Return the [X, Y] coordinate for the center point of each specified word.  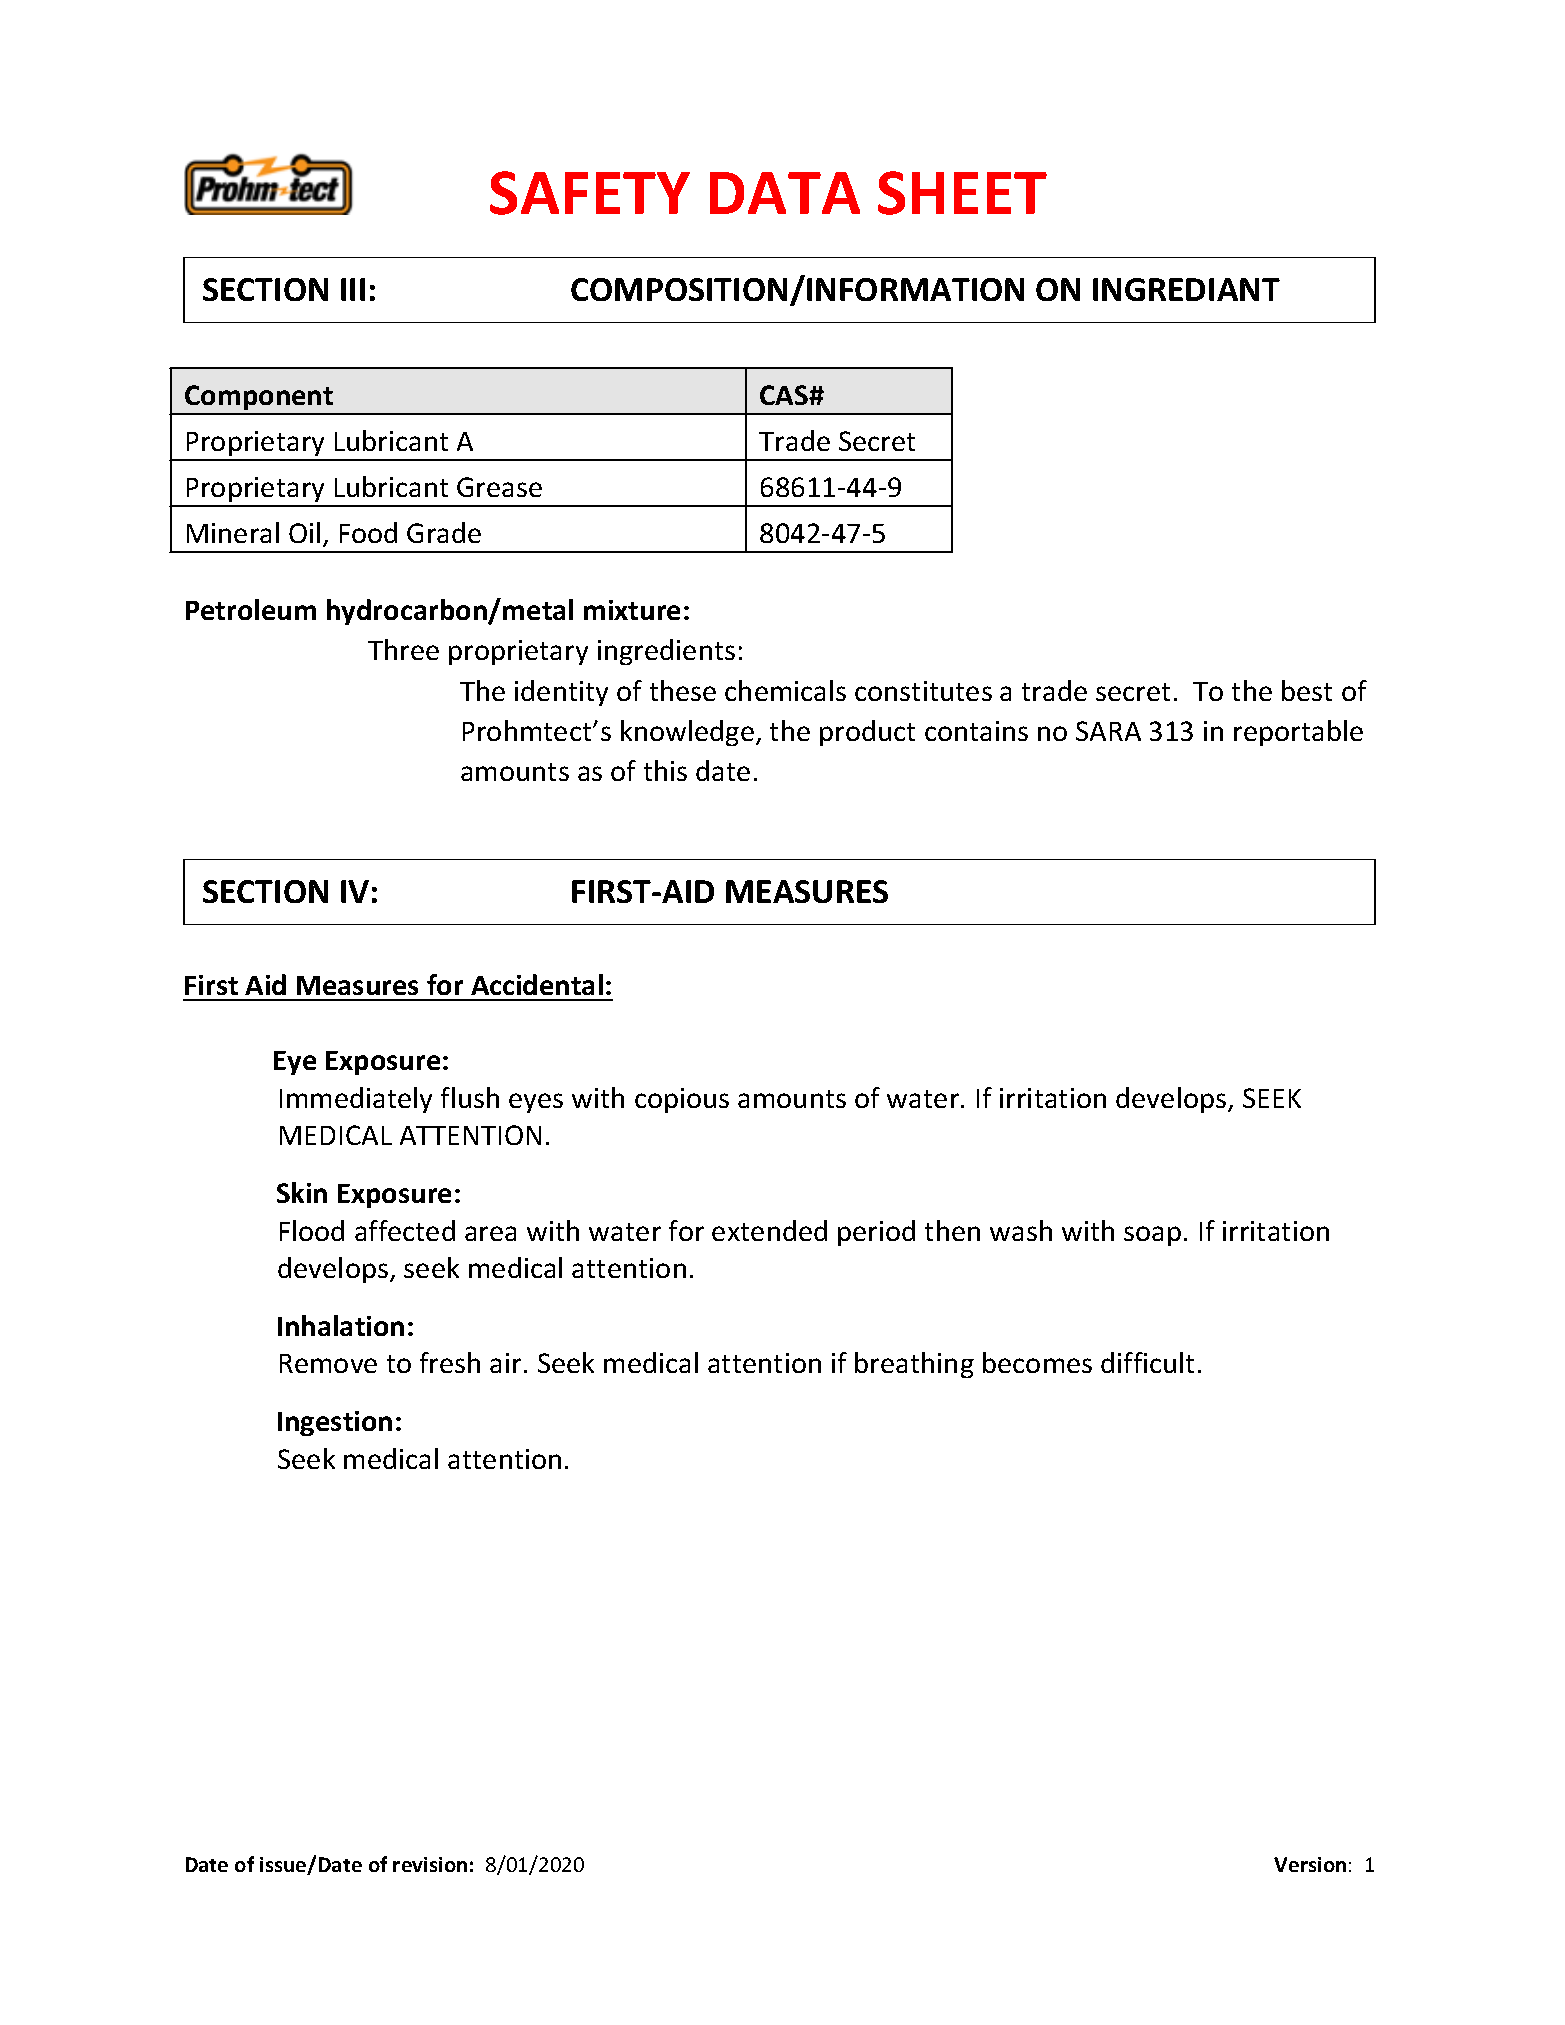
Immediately [356, 1100]
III [353, 289]
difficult [1147, 1362]
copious [682, 1100]
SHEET [962, 193]
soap [1152, 1236]
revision [430, 1864]
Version [1310, 1864]
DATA [785, 193]
